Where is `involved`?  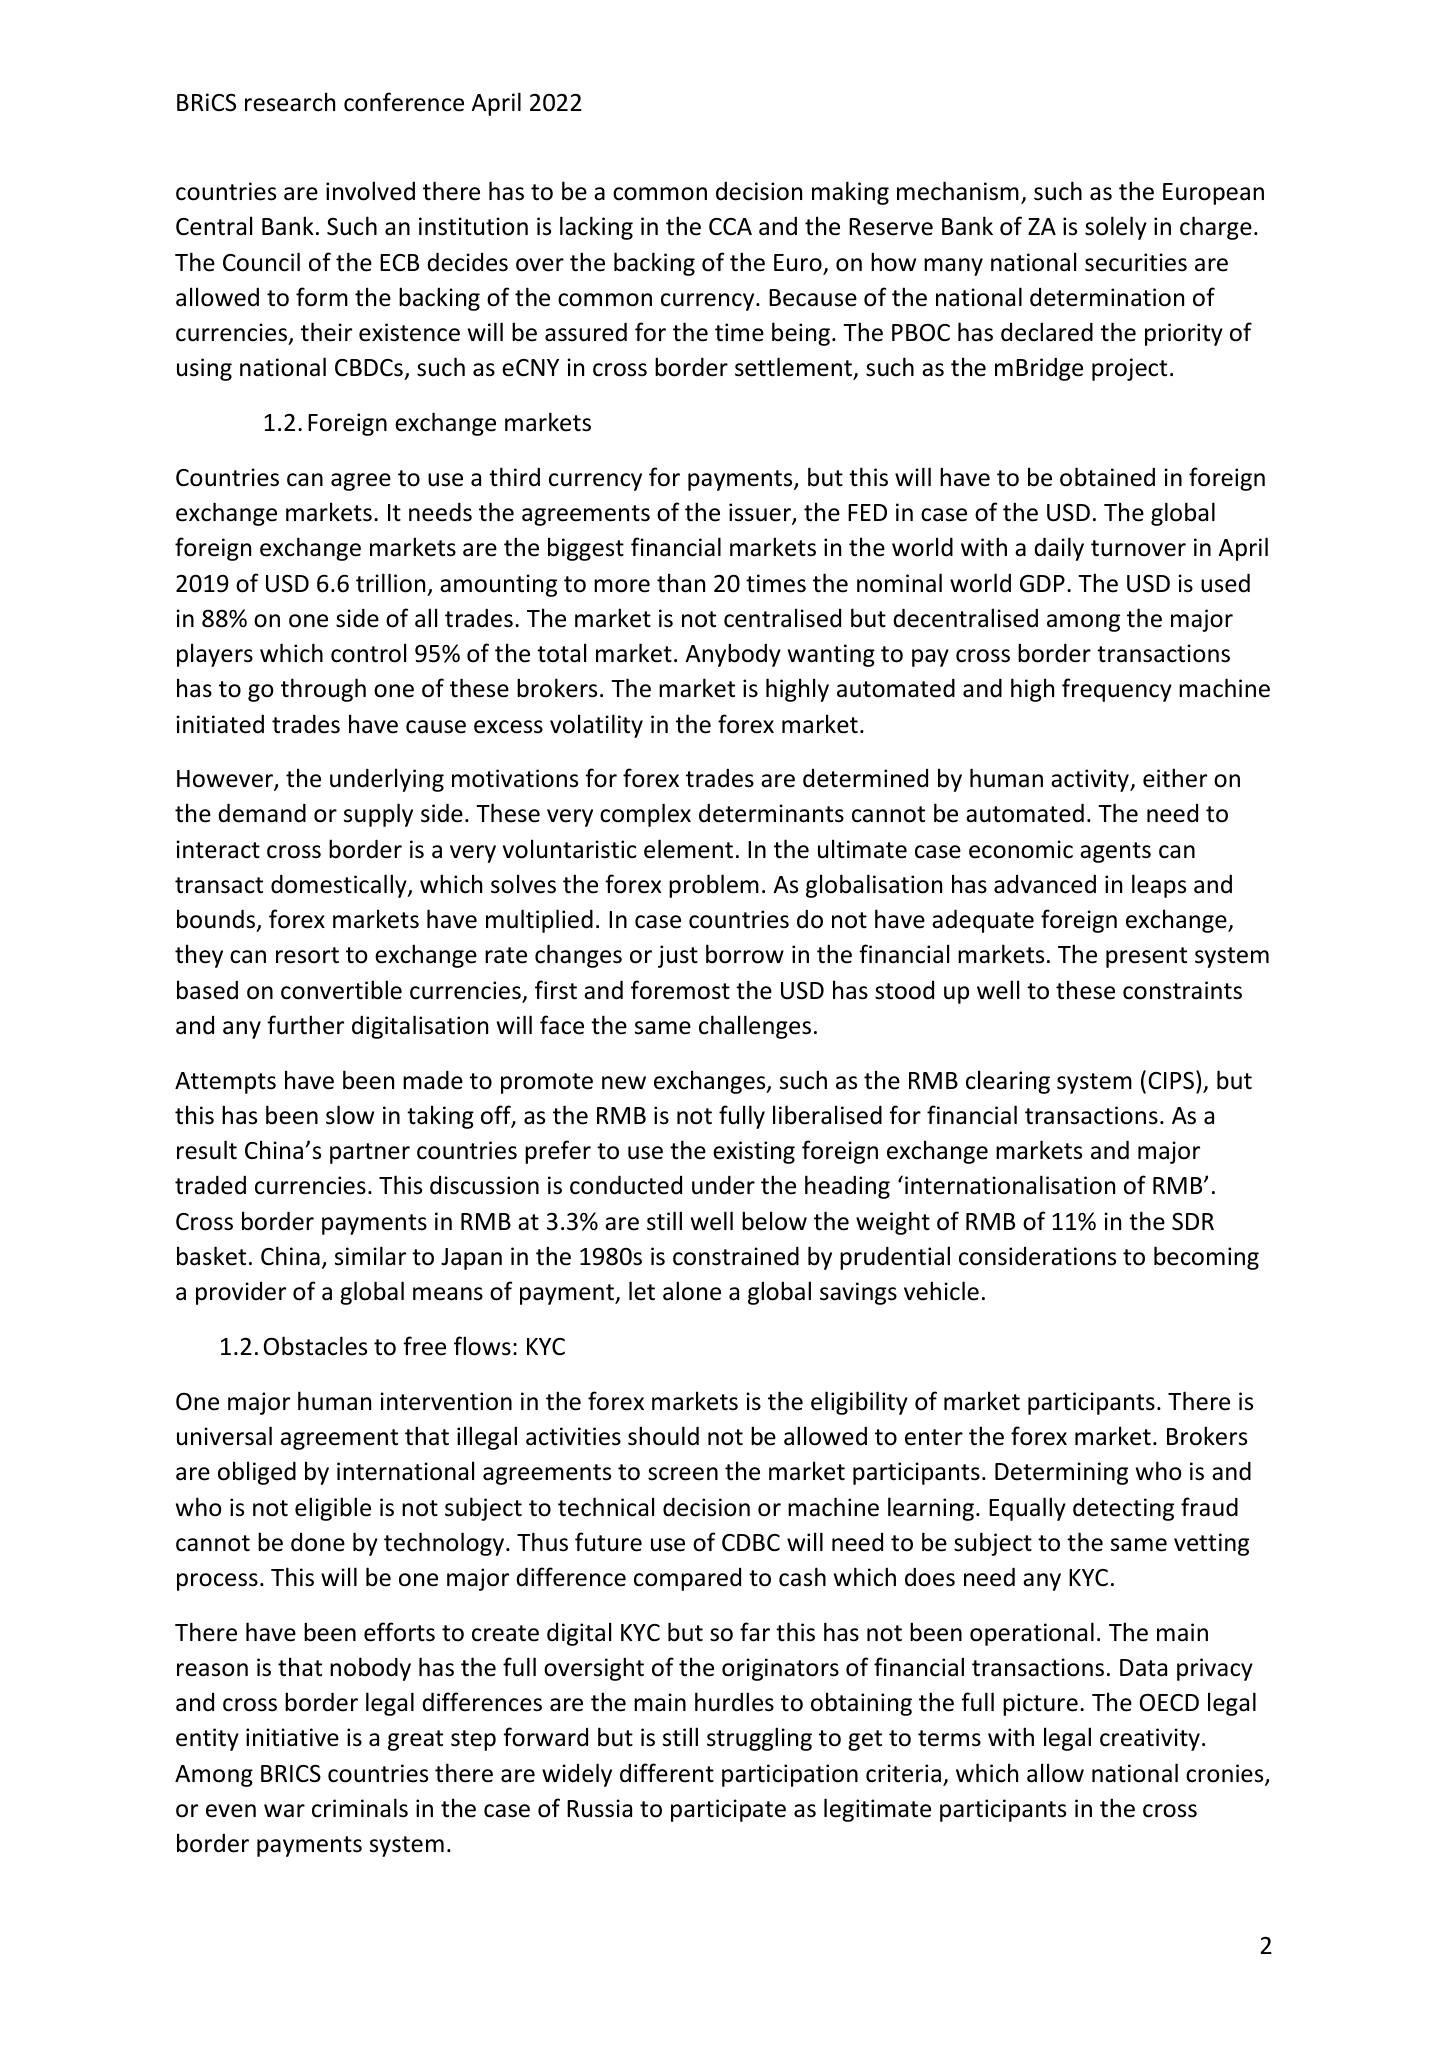 involved is located at coordinates (370, 191).
